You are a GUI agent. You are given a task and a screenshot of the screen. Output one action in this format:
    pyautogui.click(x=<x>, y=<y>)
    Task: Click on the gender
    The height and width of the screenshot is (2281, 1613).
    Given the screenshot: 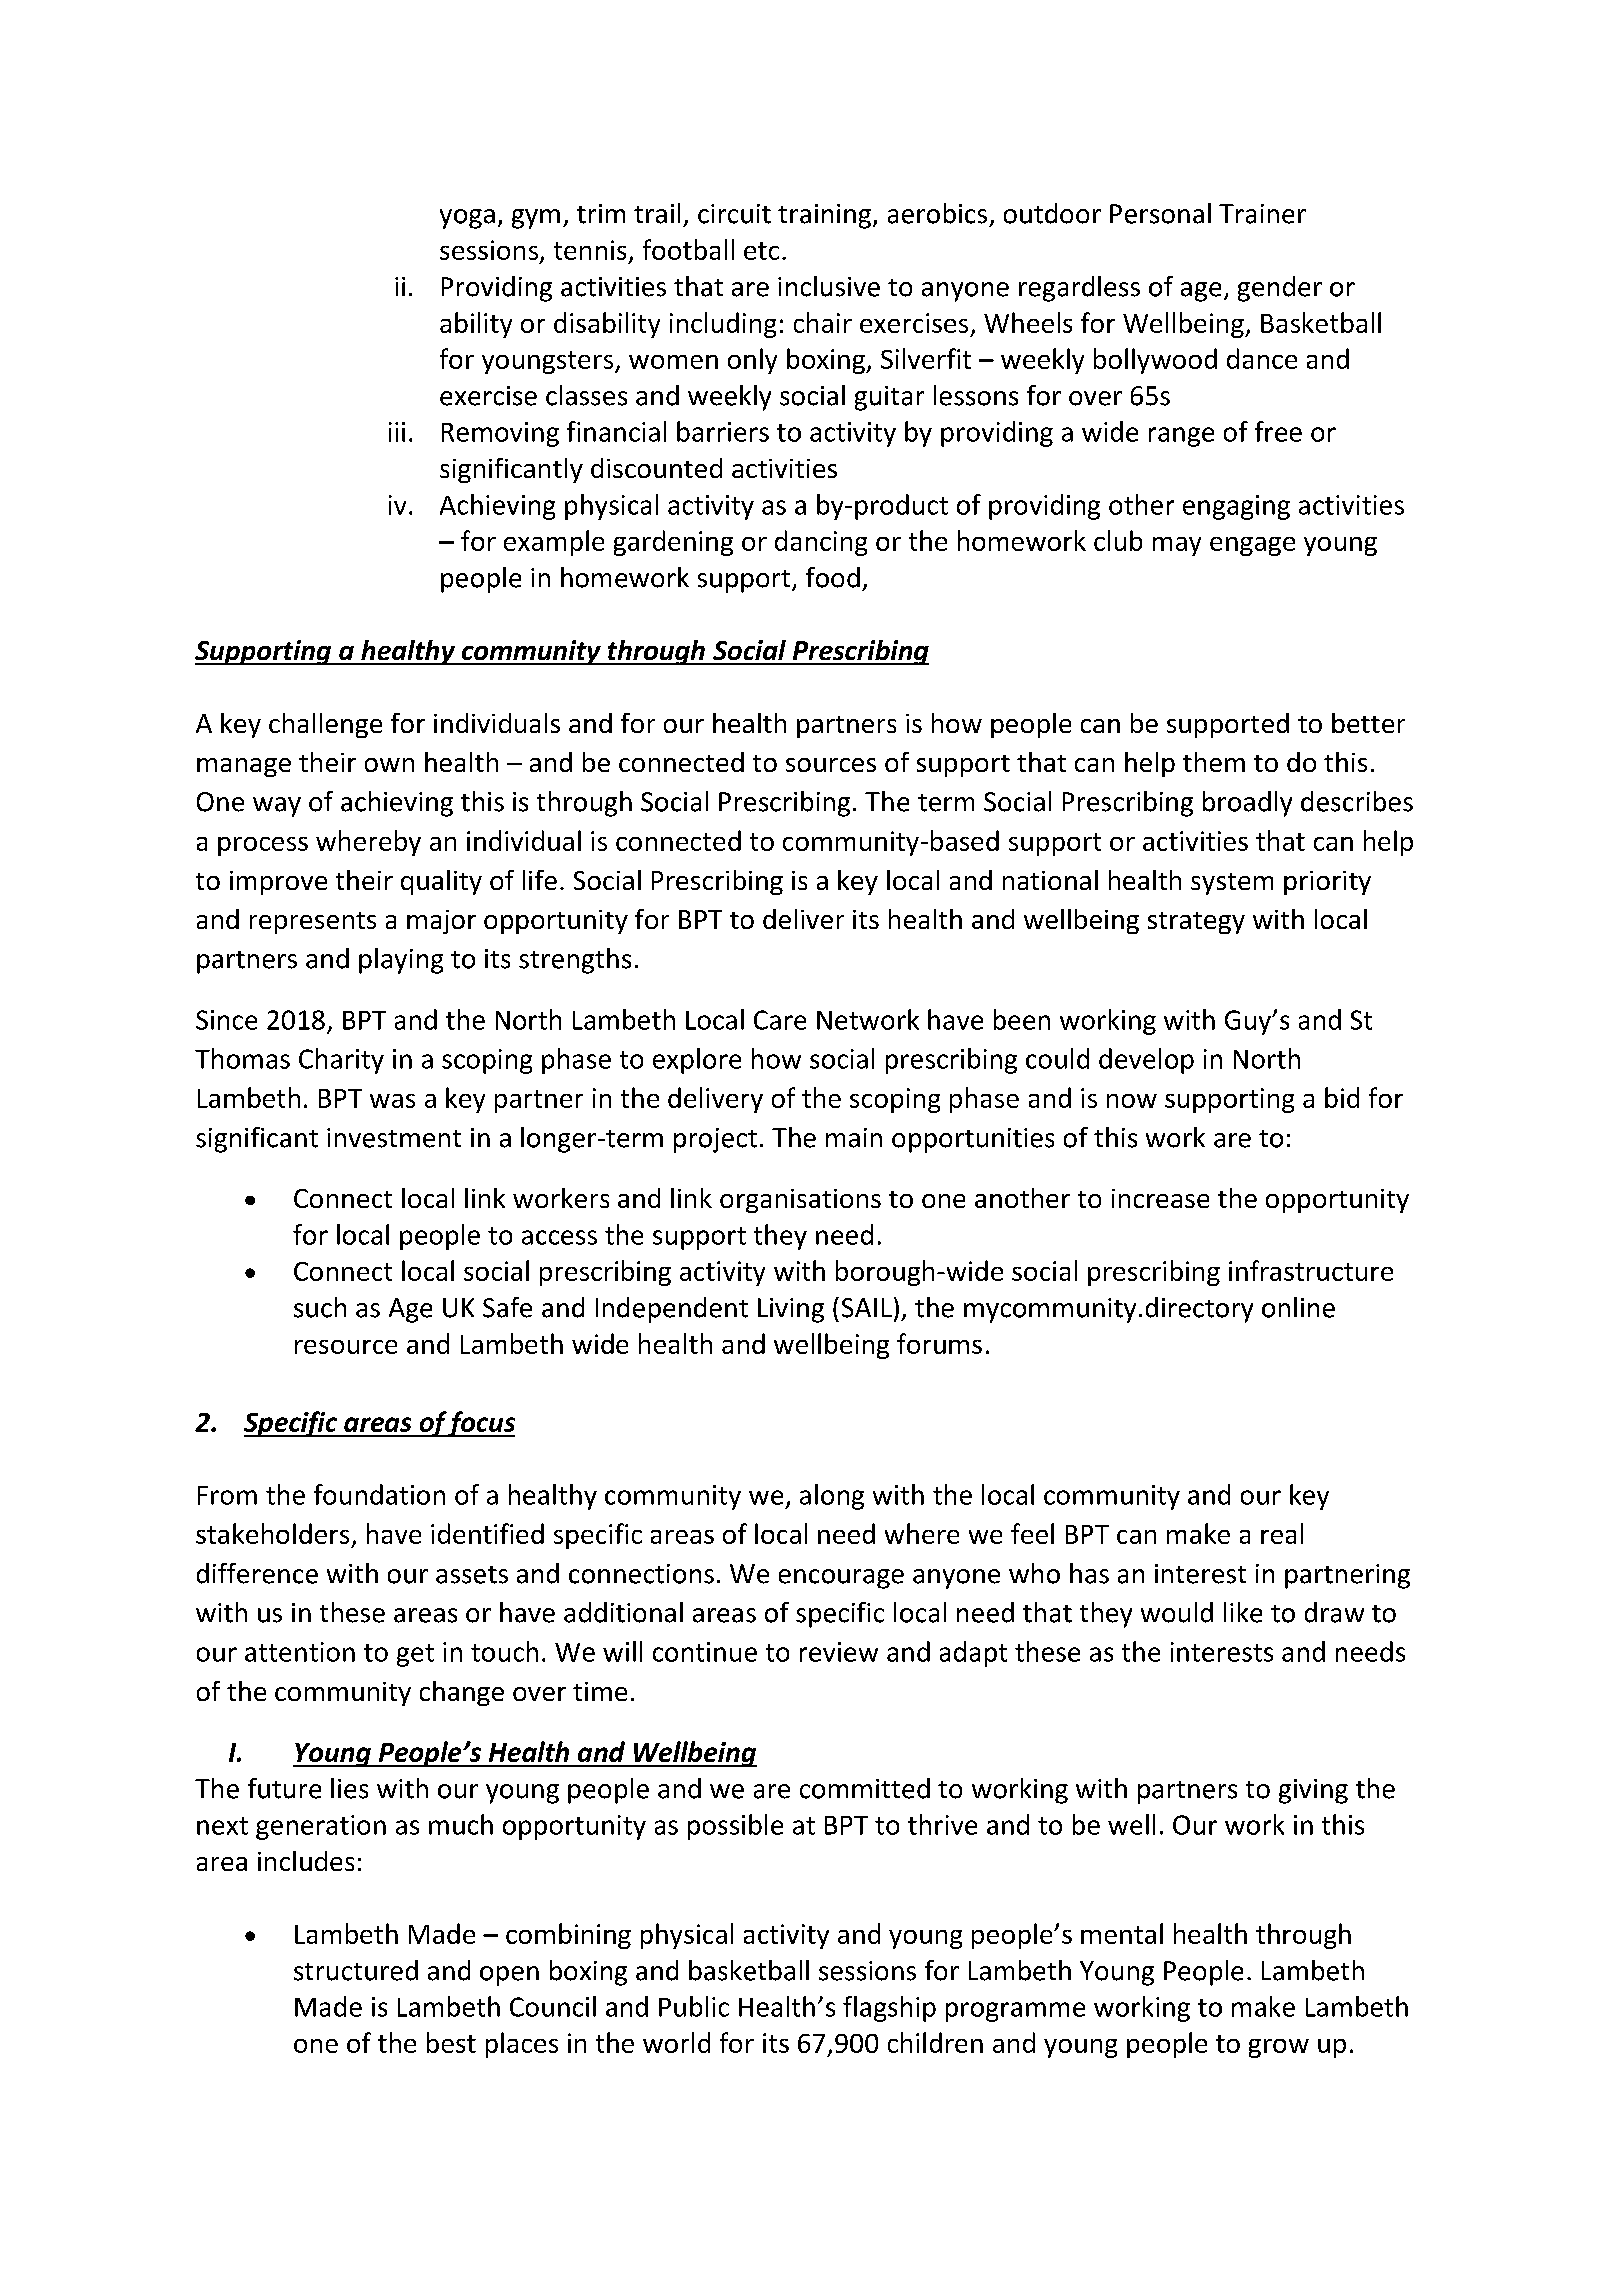 What is the action you would take?
    pyautogui.click(x=1280, y=289)
